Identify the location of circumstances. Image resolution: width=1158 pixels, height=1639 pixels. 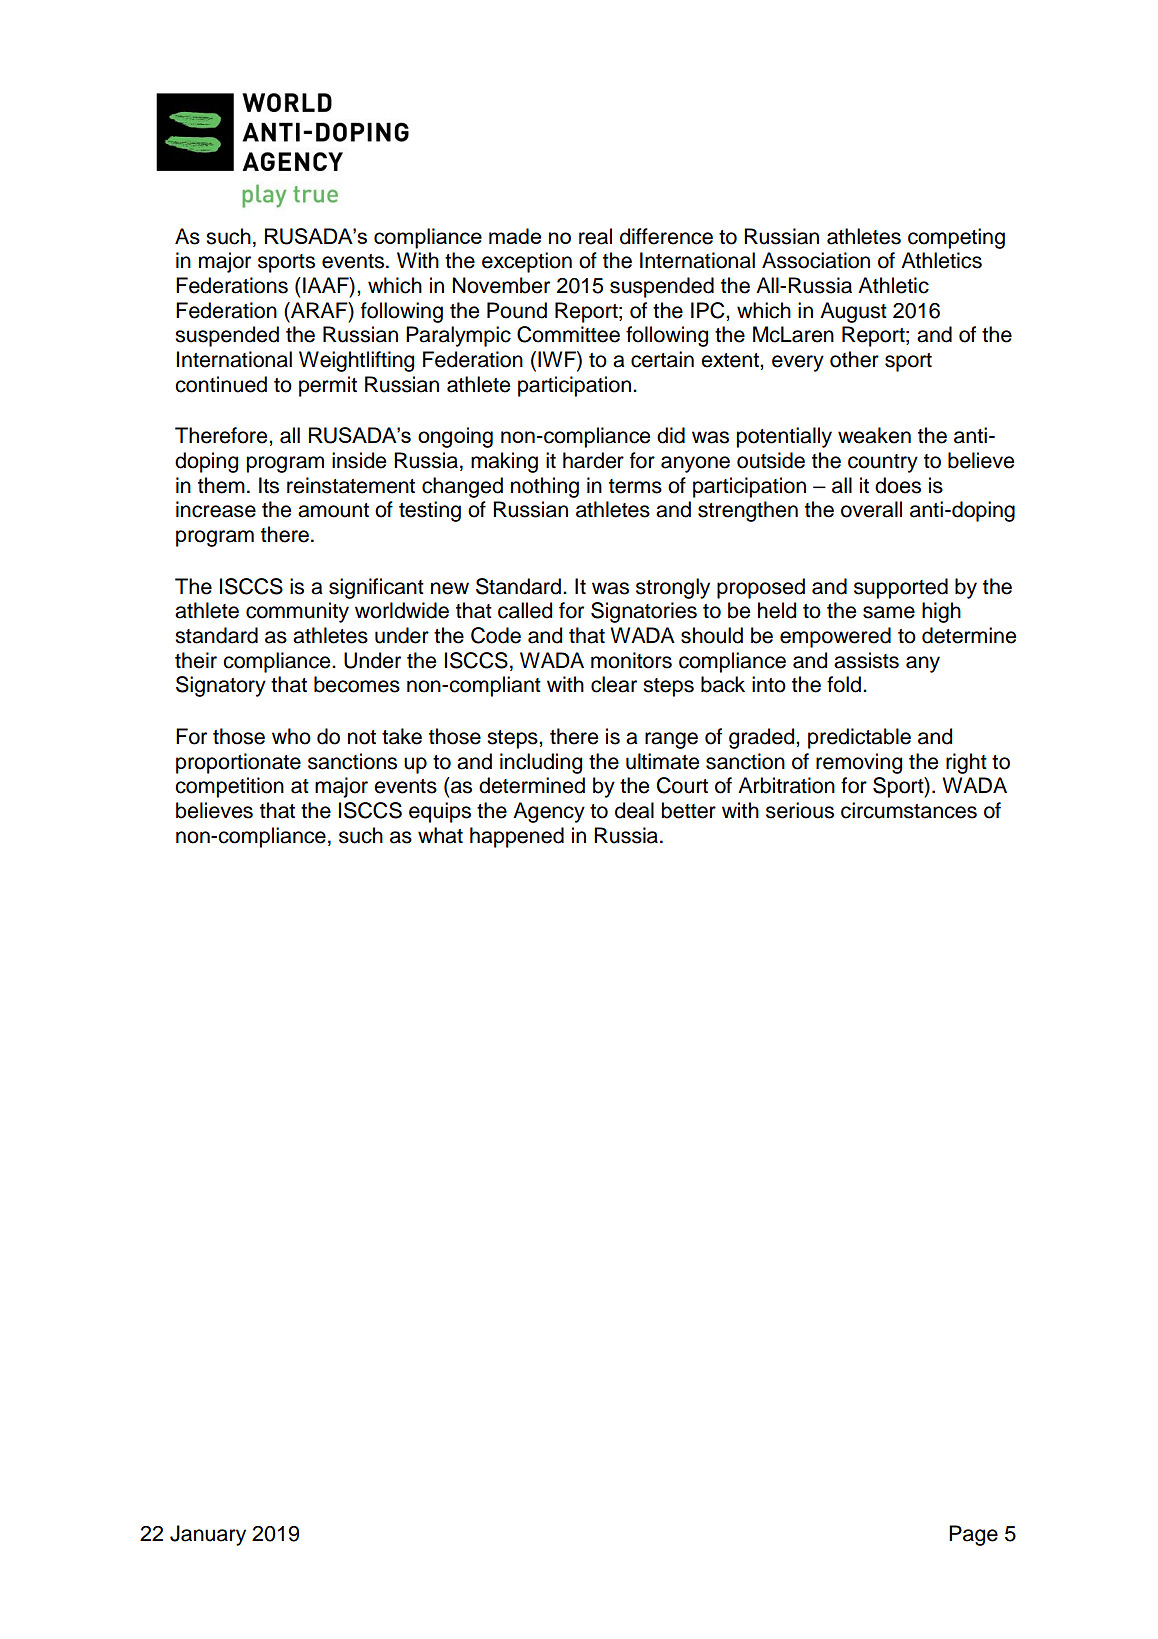
(909, 810).
